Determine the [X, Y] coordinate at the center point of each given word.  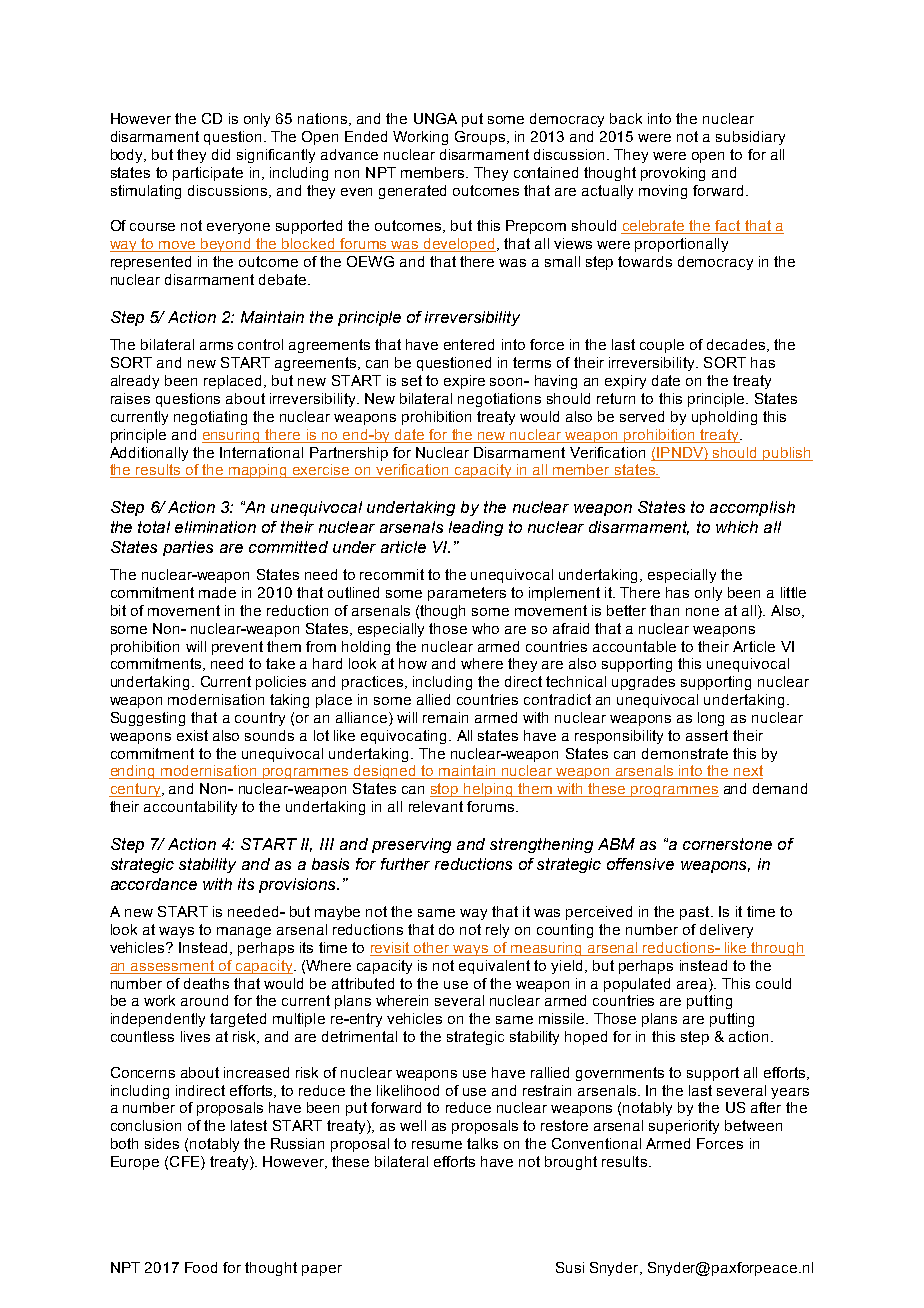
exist [192, 735]
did [221, 154]
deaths [206, 983]
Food [201, 1267]
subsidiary [750, 138]
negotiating [210, 418]
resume [437, 1145]
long [711, 719]
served [642, 416]
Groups [481, 138]
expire [464, 382]
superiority [684, 1127]
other [431, 947]
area [693, 983]
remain [445, 717]
